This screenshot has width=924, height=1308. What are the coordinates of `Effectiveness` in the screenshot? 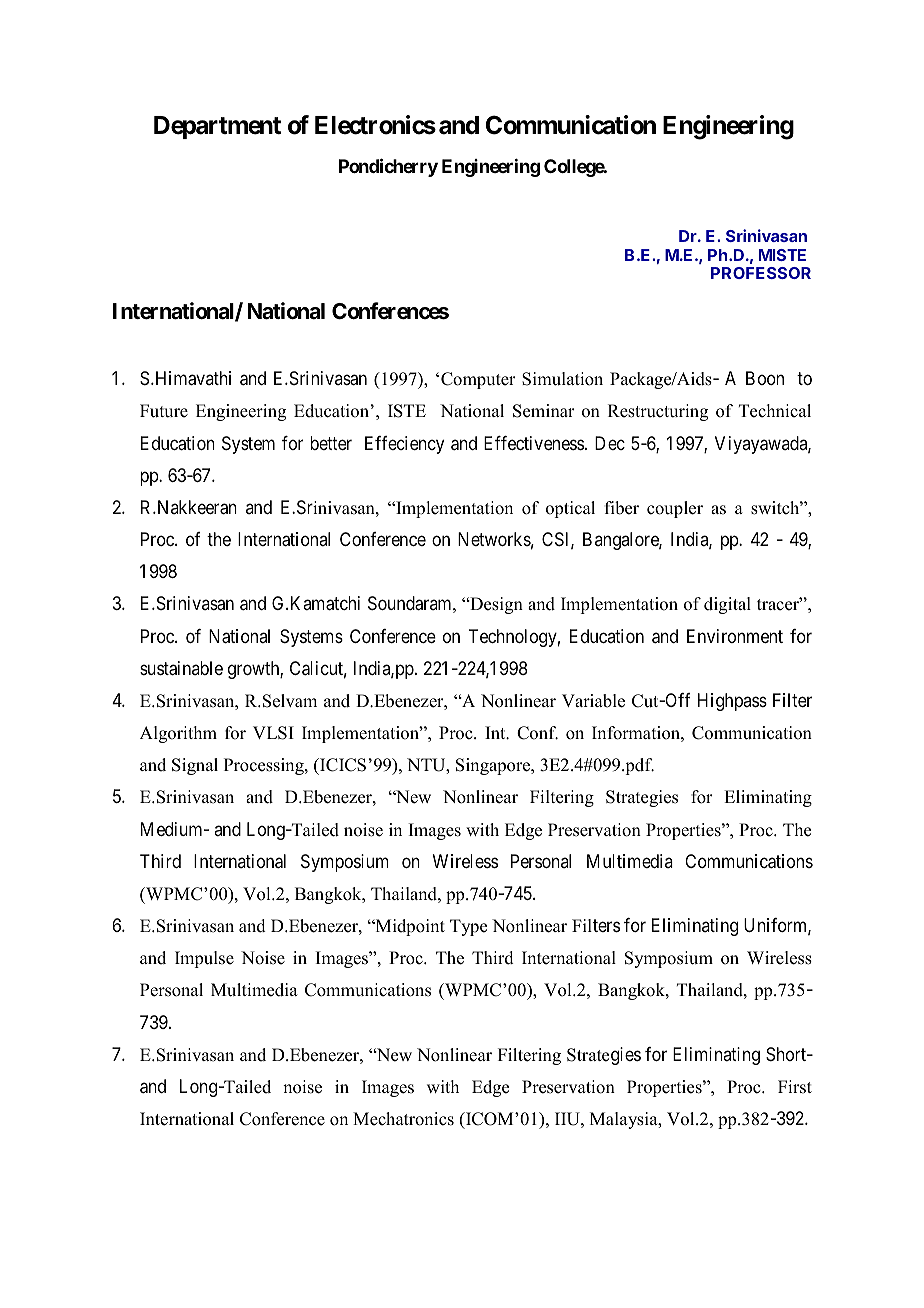 It's located at (534, 443).
